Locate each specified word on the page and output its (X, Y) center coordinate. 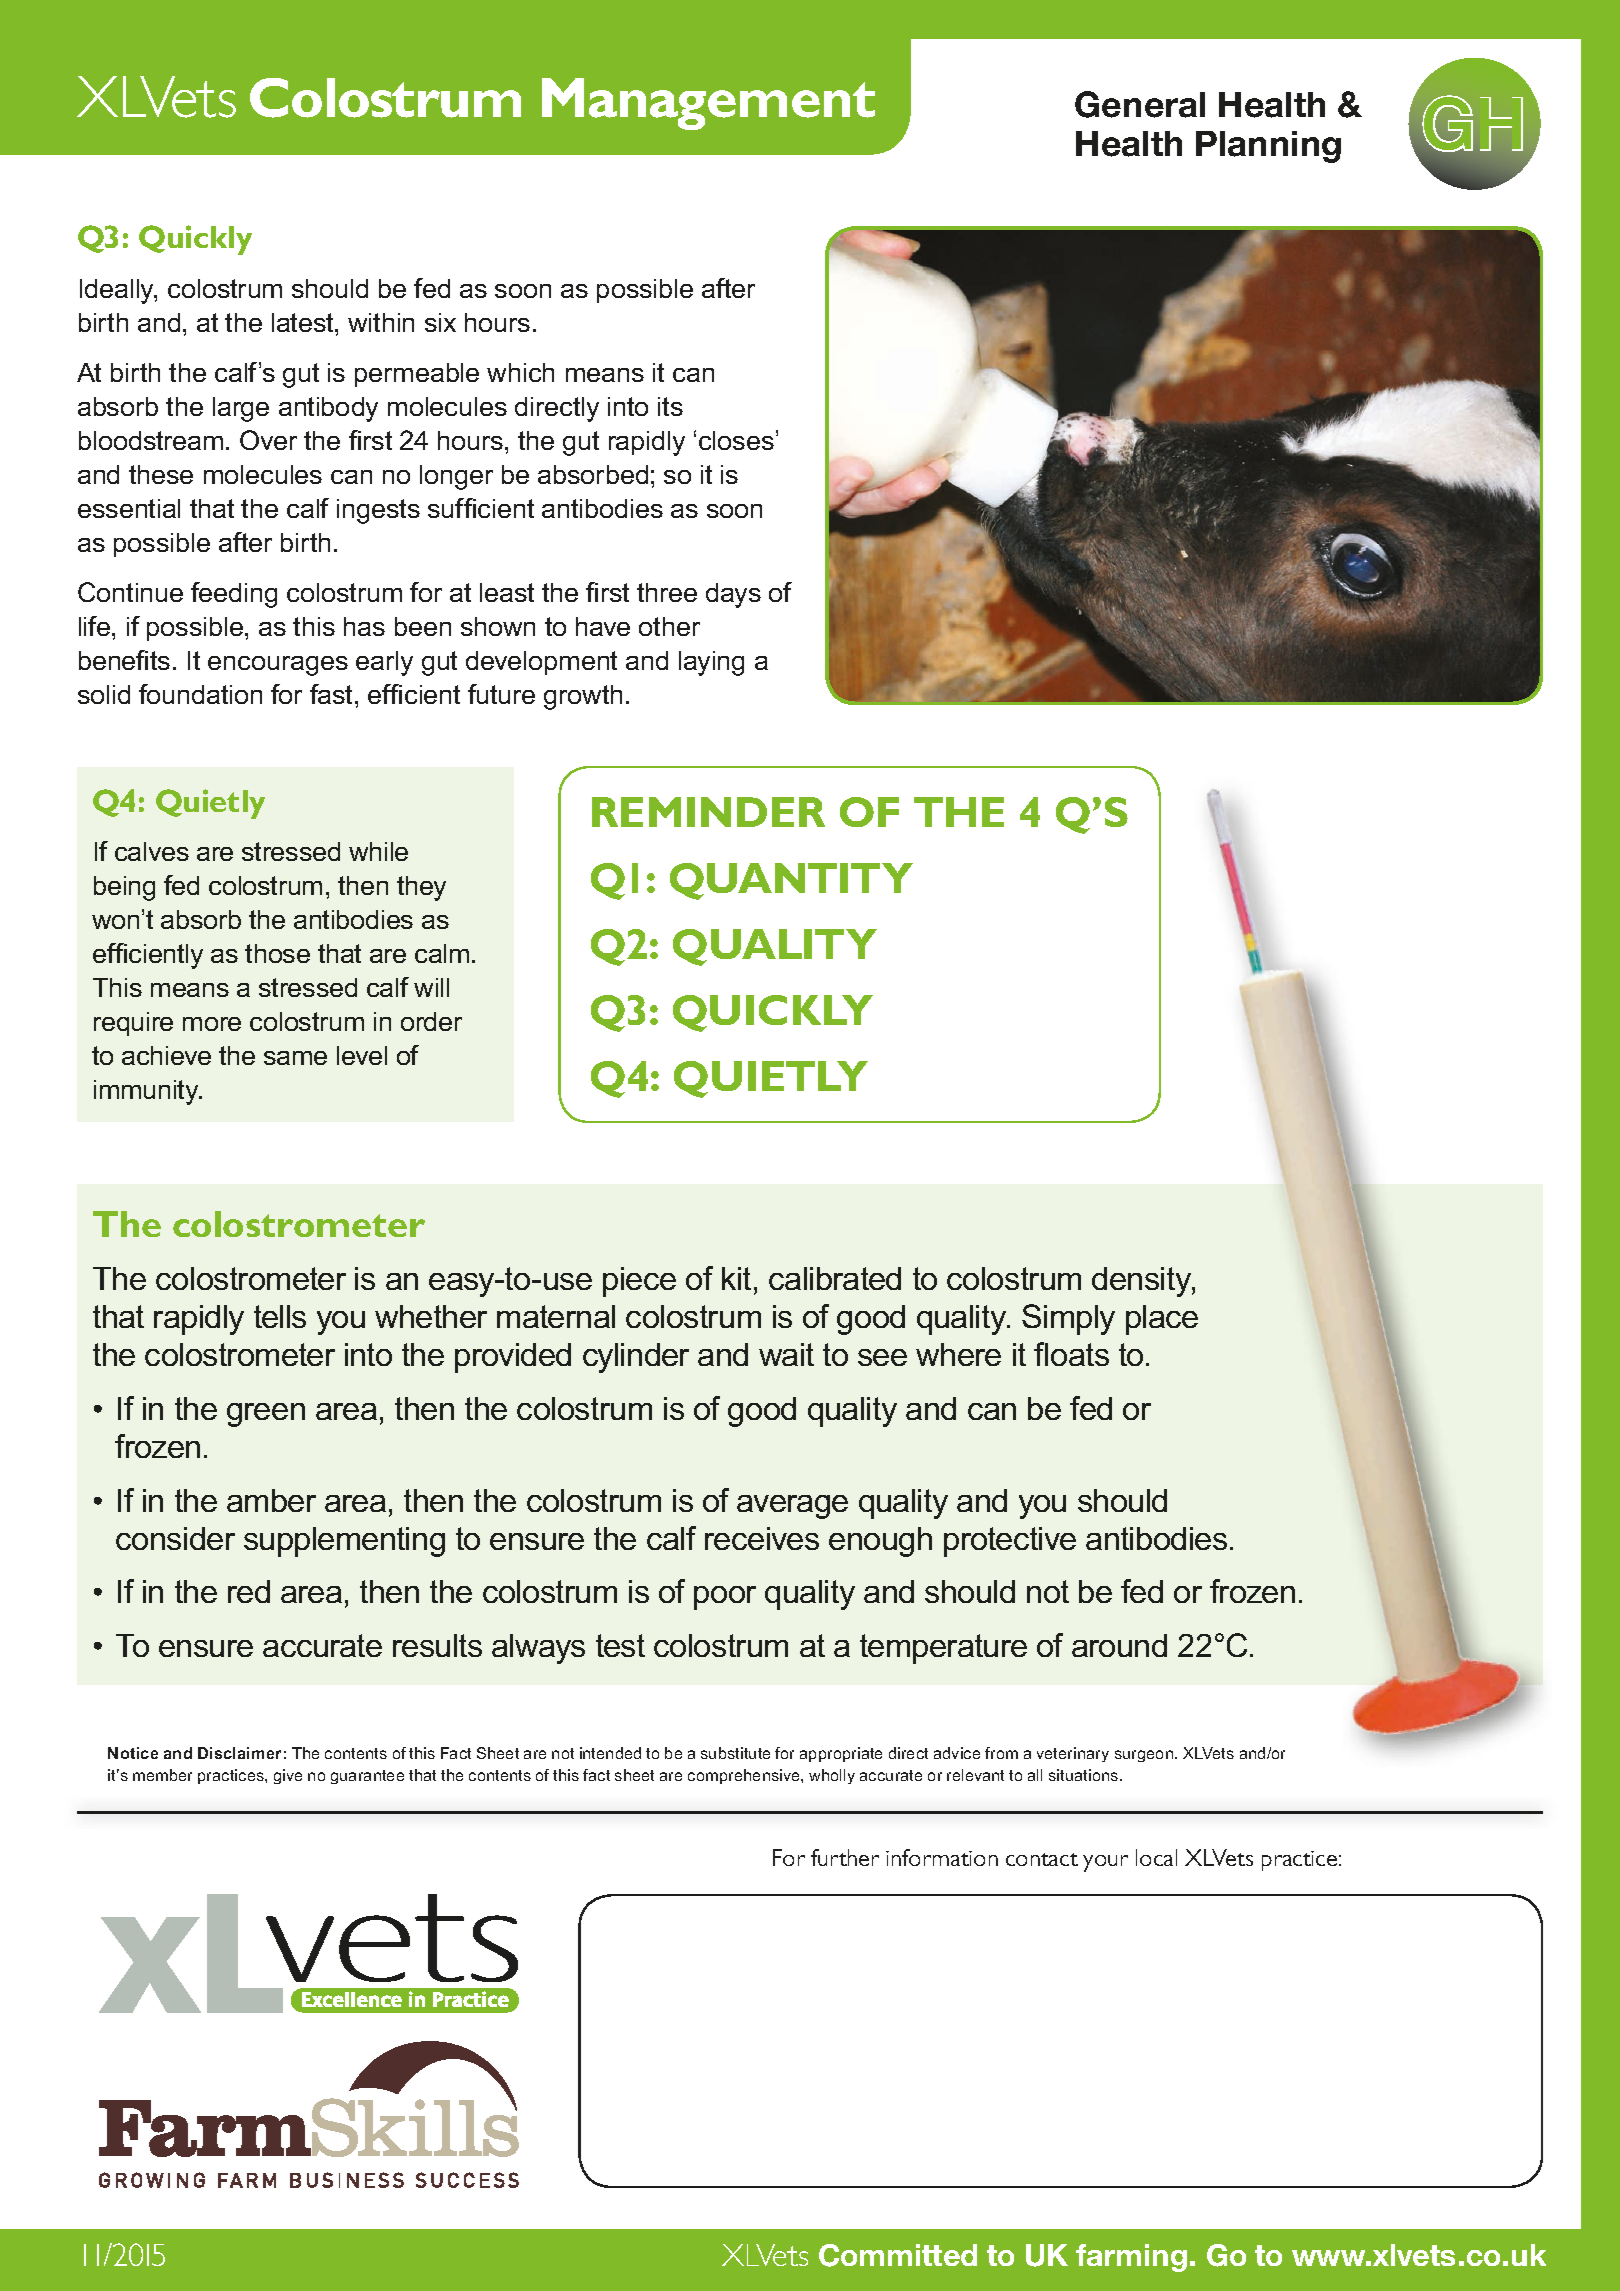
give (288, 1776)
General (1140, 104)
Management (708, 104)
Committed (898, 2255)
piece (639, 1282)
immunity (148, 1092)
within (381, 322)
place (1162, 1320)
